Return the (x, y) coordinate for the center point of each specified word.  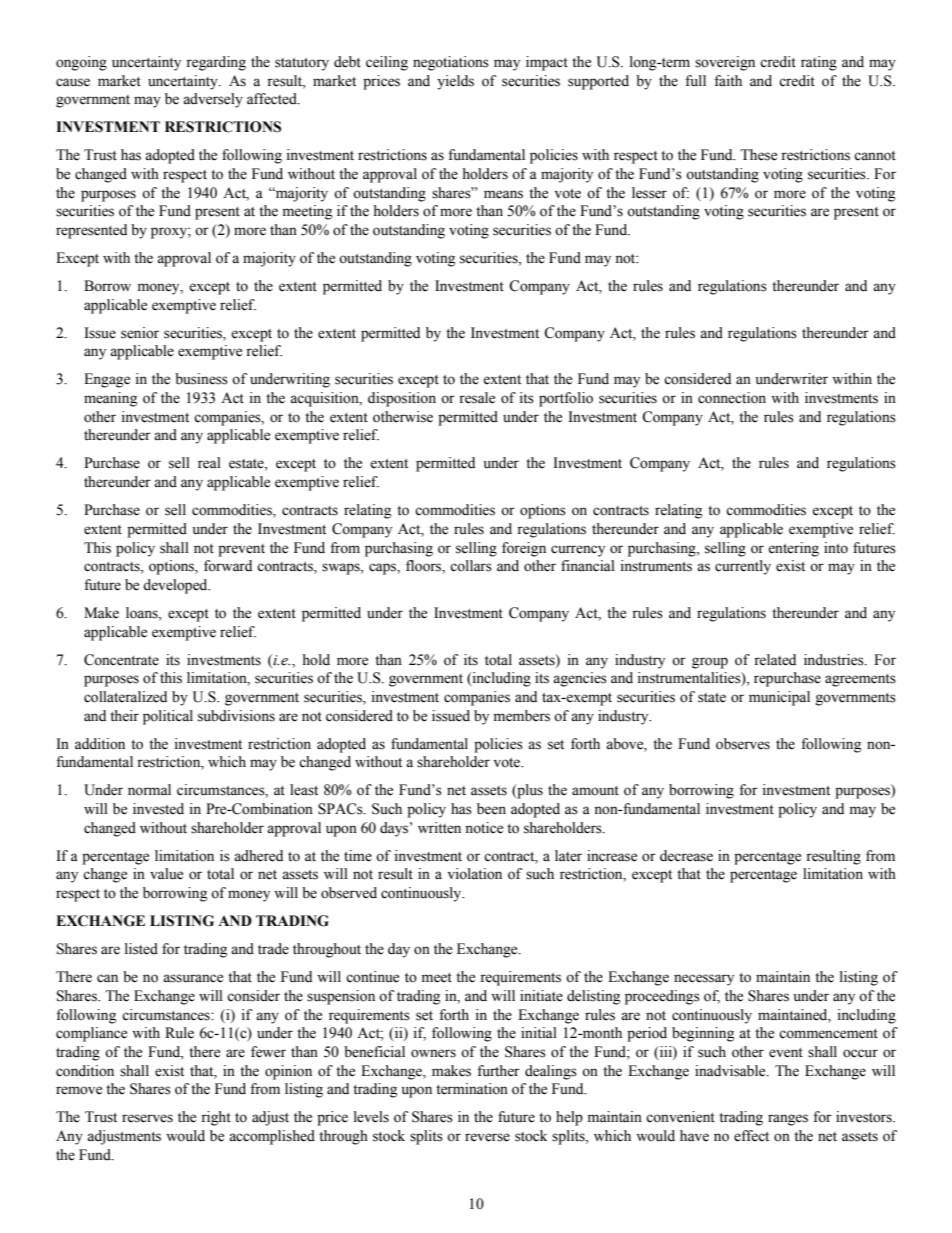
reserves (147, 1118)
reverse (487, 1137)
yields (455, 82)
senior (140, 333)
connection (732, 398)
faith (728, 80)
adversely (213, 100)
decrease (686, 856)
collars (471, 566)
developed (176, 586)
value (166, 874)
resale (477, 398)
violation (475, 874)
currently (743, 567)
